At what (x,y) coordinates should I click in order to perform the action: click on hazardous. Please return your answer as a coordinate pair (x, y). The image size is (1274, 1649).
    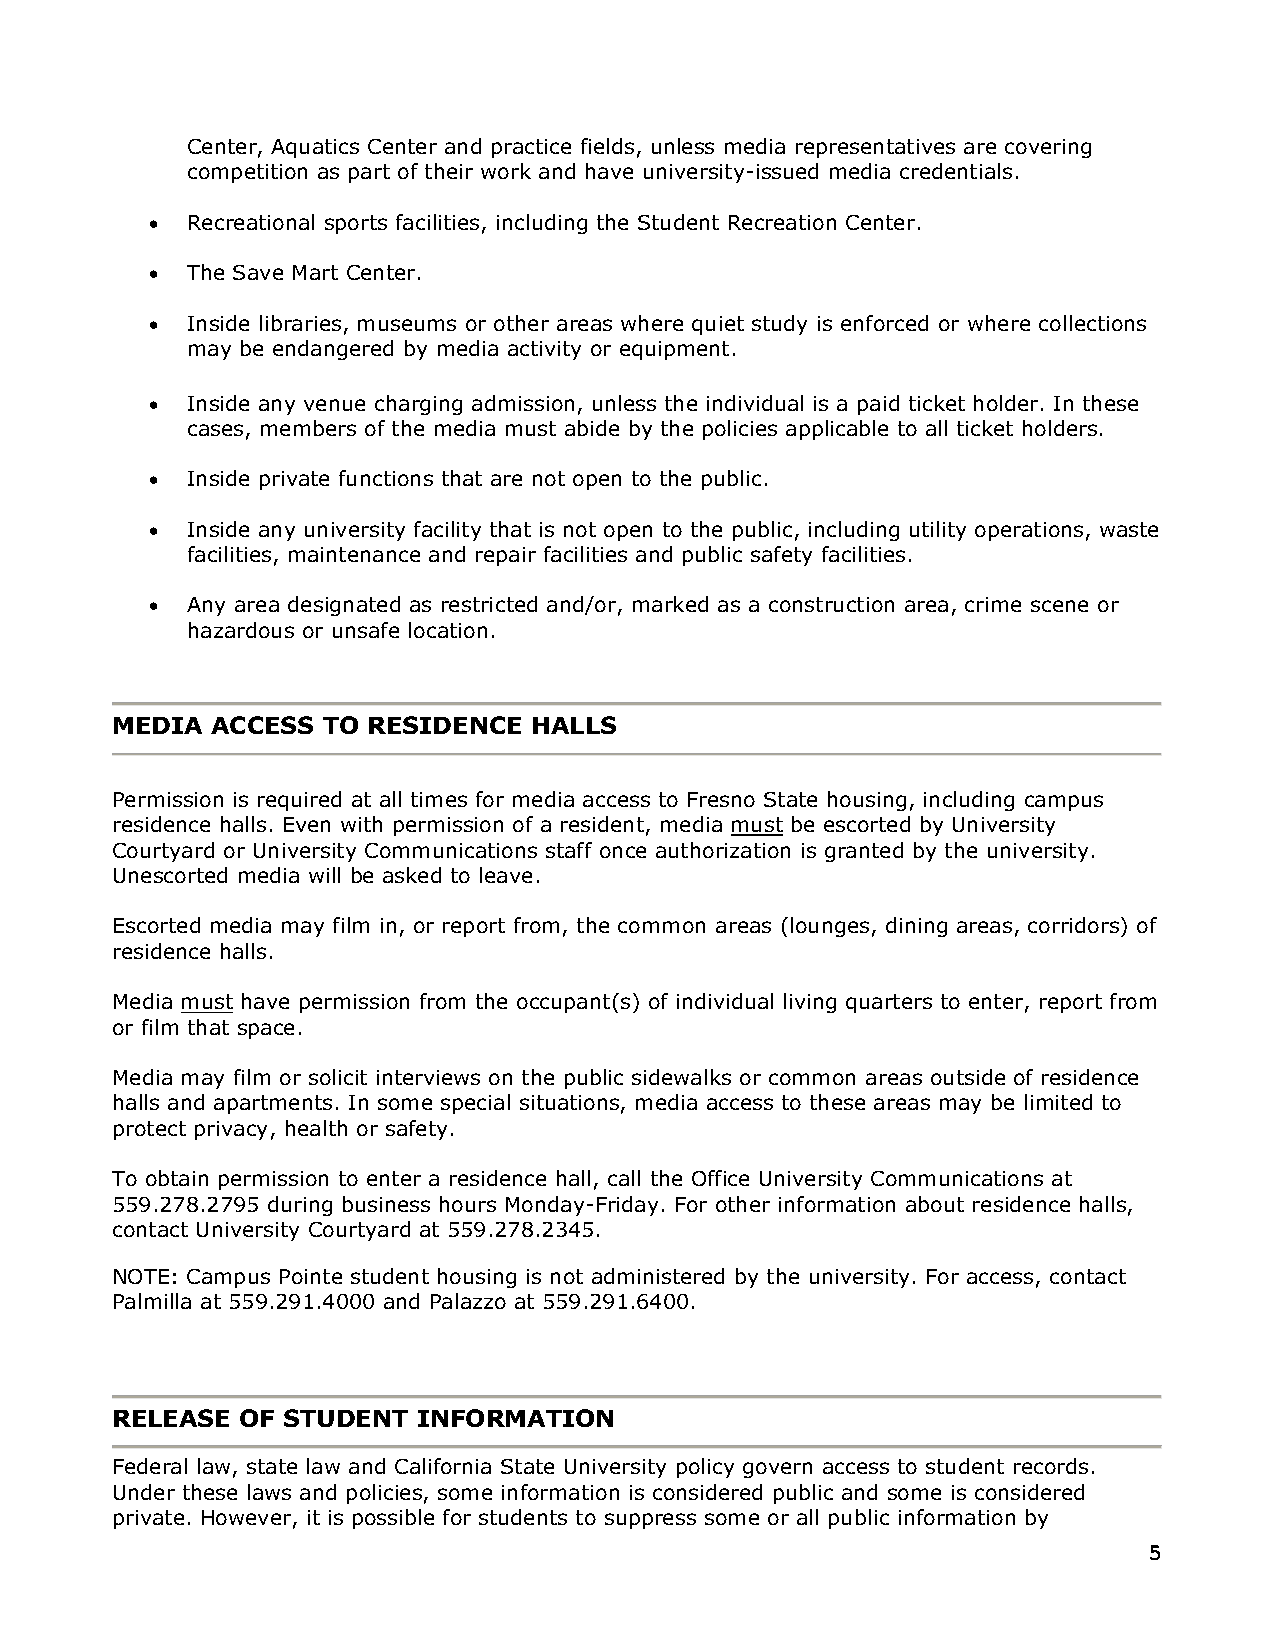
    Looking at the image, I should click on (241, 630).
